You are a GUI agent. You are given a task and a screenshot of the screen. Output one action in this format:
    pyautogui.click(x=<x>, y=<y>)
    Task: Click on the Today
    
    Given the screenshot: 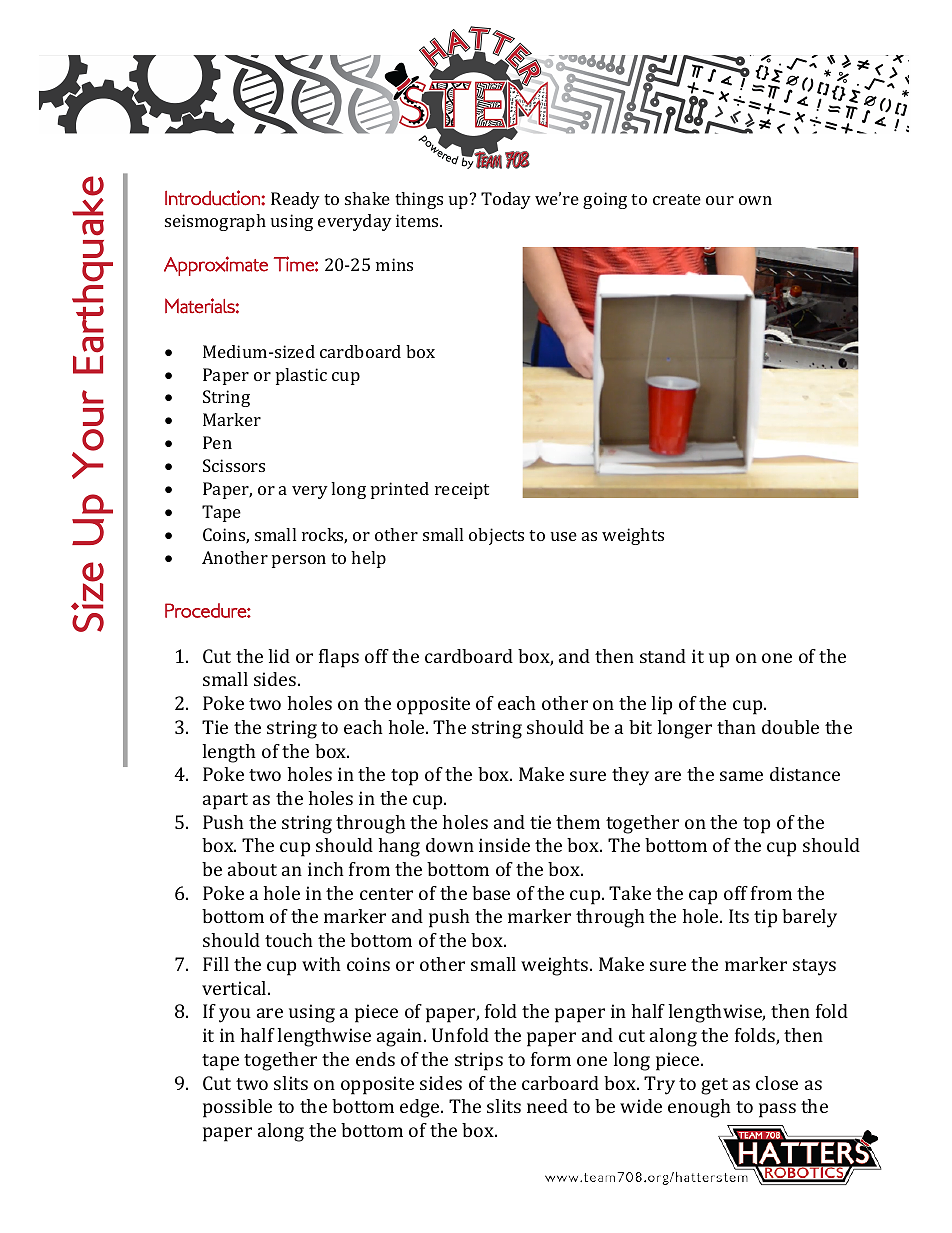 What is the action you would take?
    pyautogui.click(x=506, y=200)
